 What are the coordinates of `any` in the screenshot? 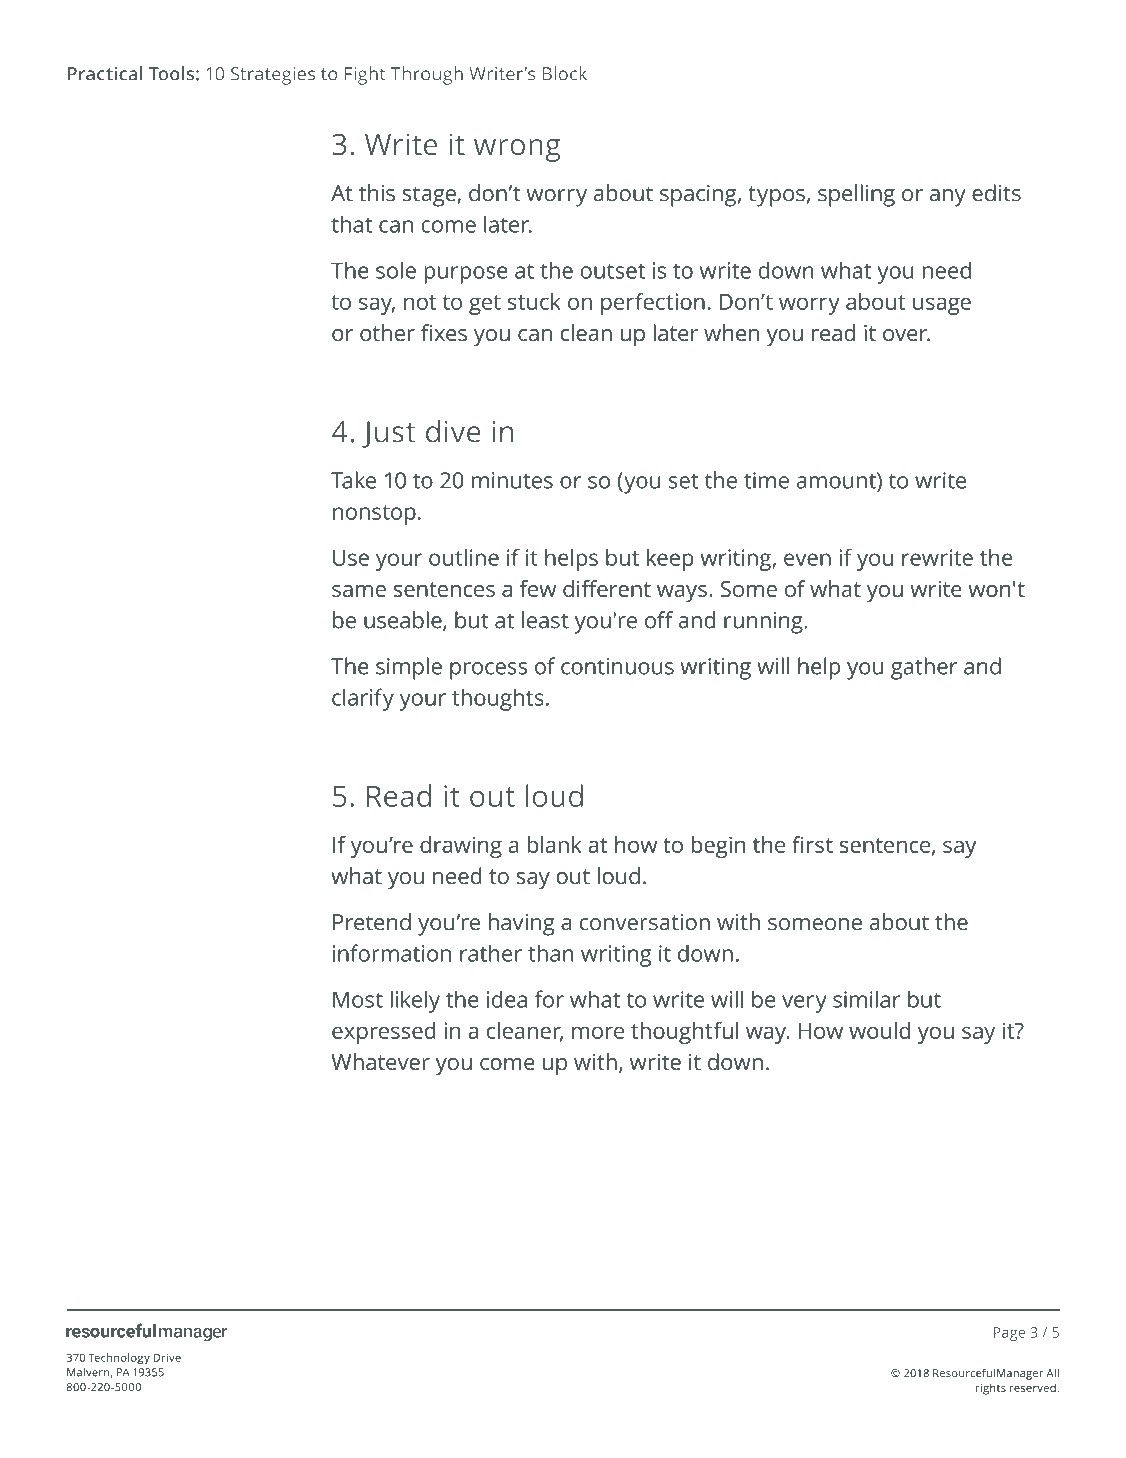 It's located at (948, 198).
